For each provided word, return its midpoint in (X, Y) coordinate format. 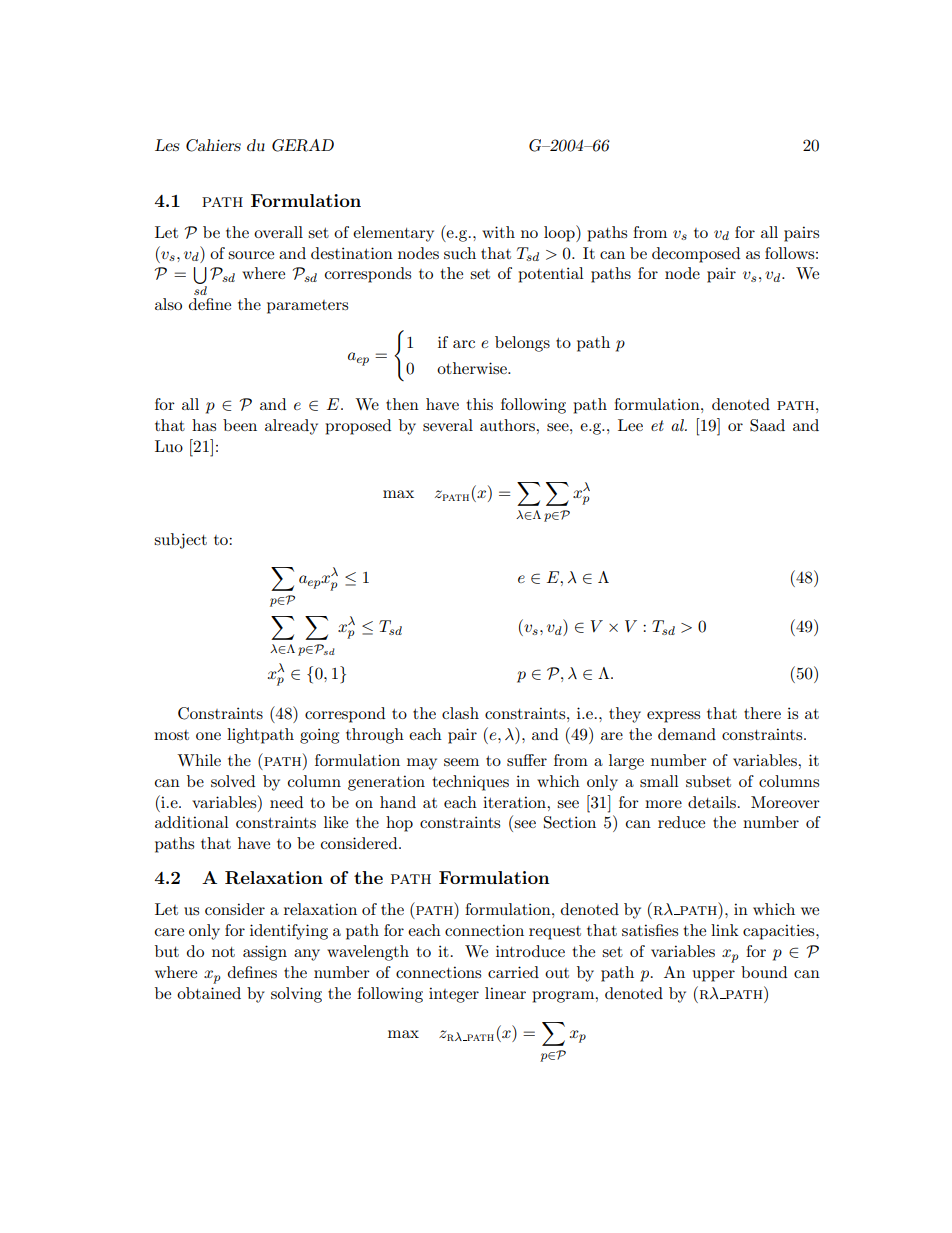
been (240, 425)
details (712, 802)
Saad (767, 425)
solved (233, 781)
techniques (470, 783)
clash (460, 713)
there (762, 713)
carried (513, 972)
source (251, 255)
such (460, 253)
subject (180, 541)
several (448, 425)
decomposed (696, 255)
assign (265, 953)
